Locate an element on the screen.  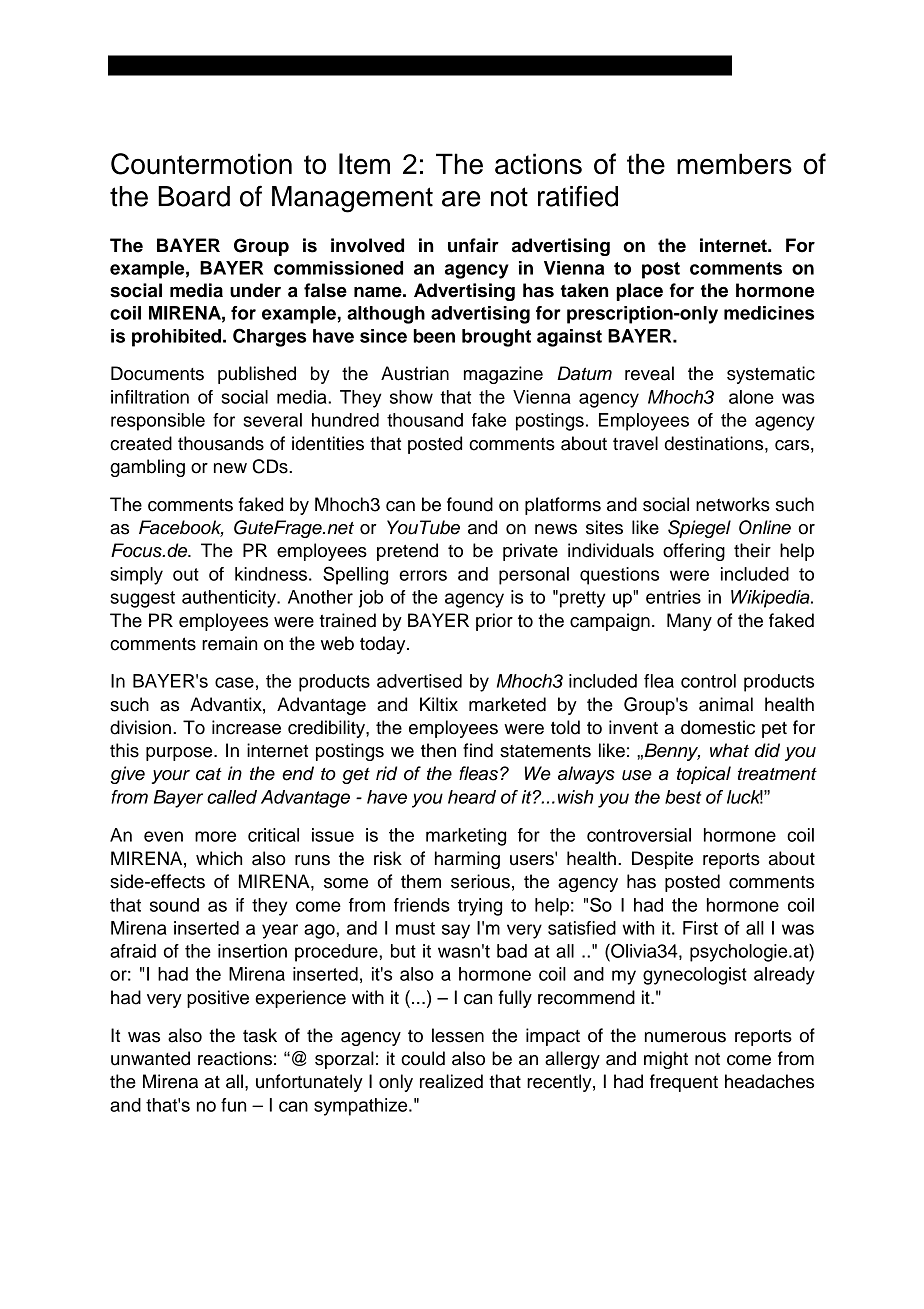
fun is located at coordinates (233, 1105).
